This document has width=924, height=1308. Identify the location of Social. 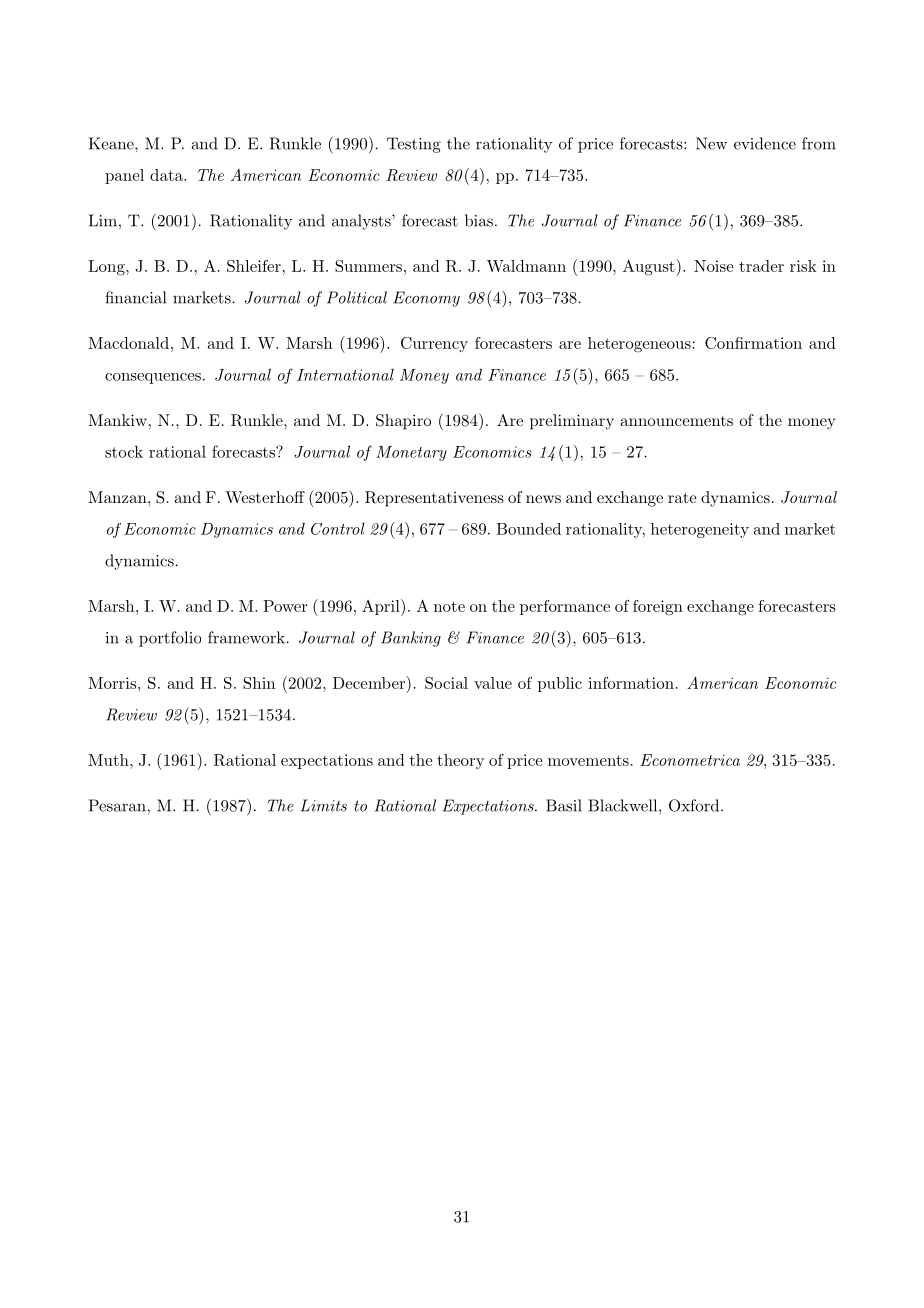
(446, 683).
